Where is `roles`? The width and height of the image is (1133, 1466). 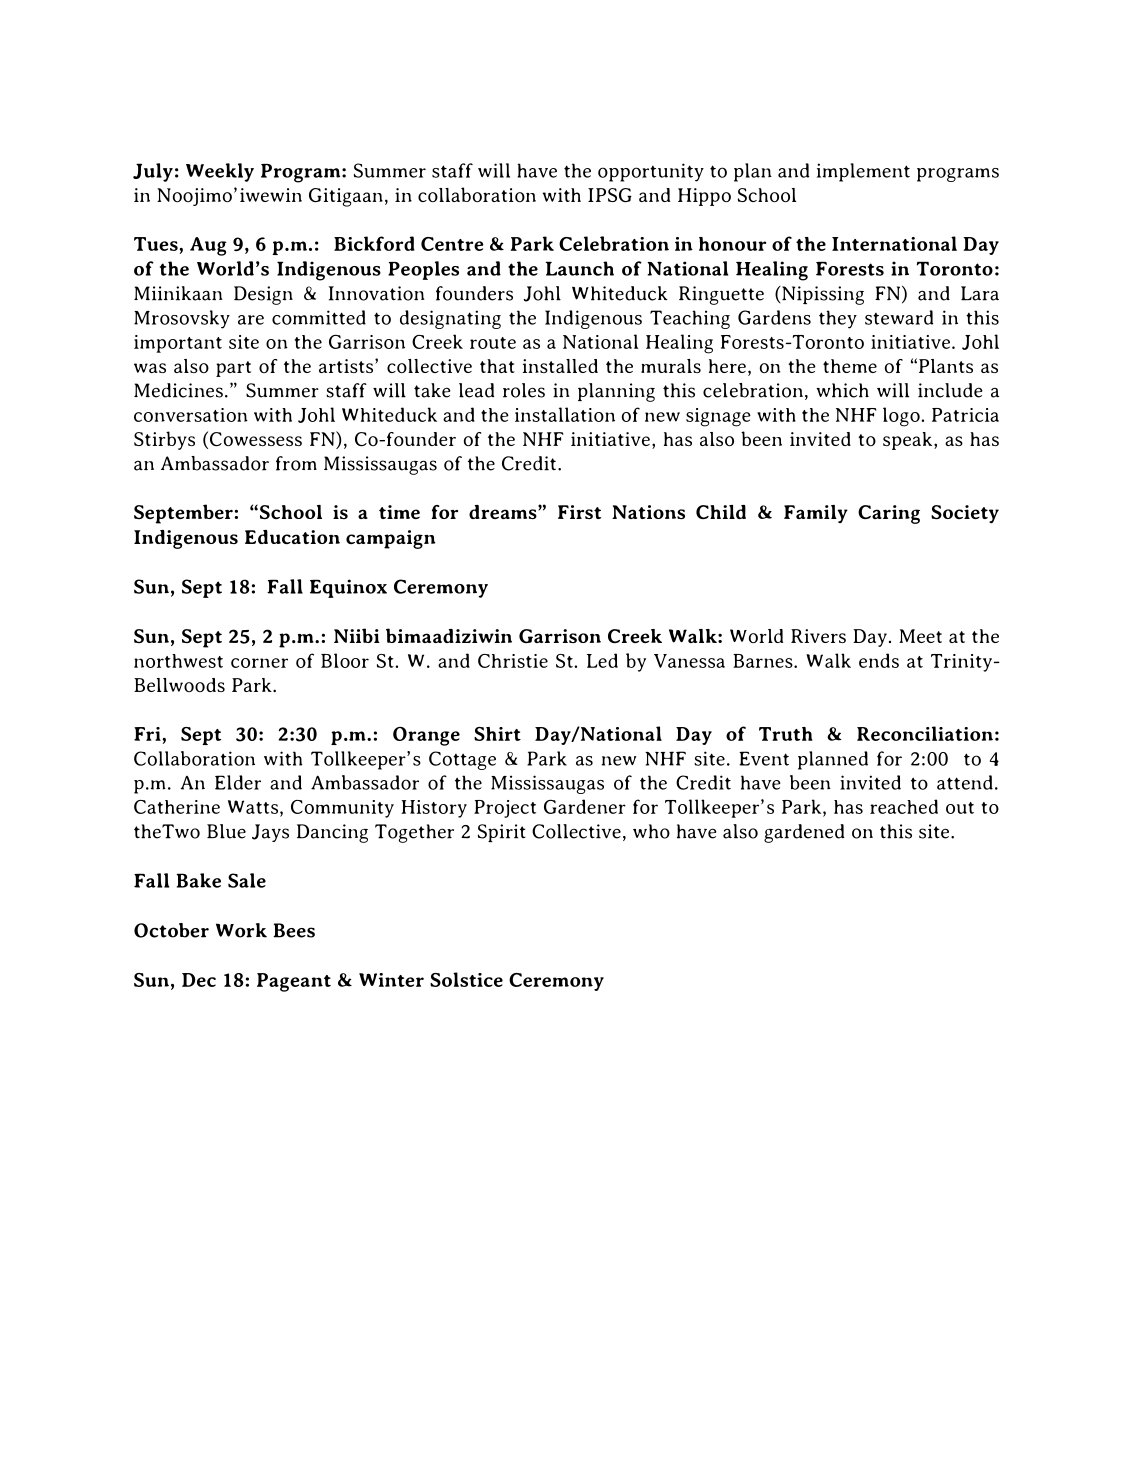 roles is located at coordinates (524, 390).
